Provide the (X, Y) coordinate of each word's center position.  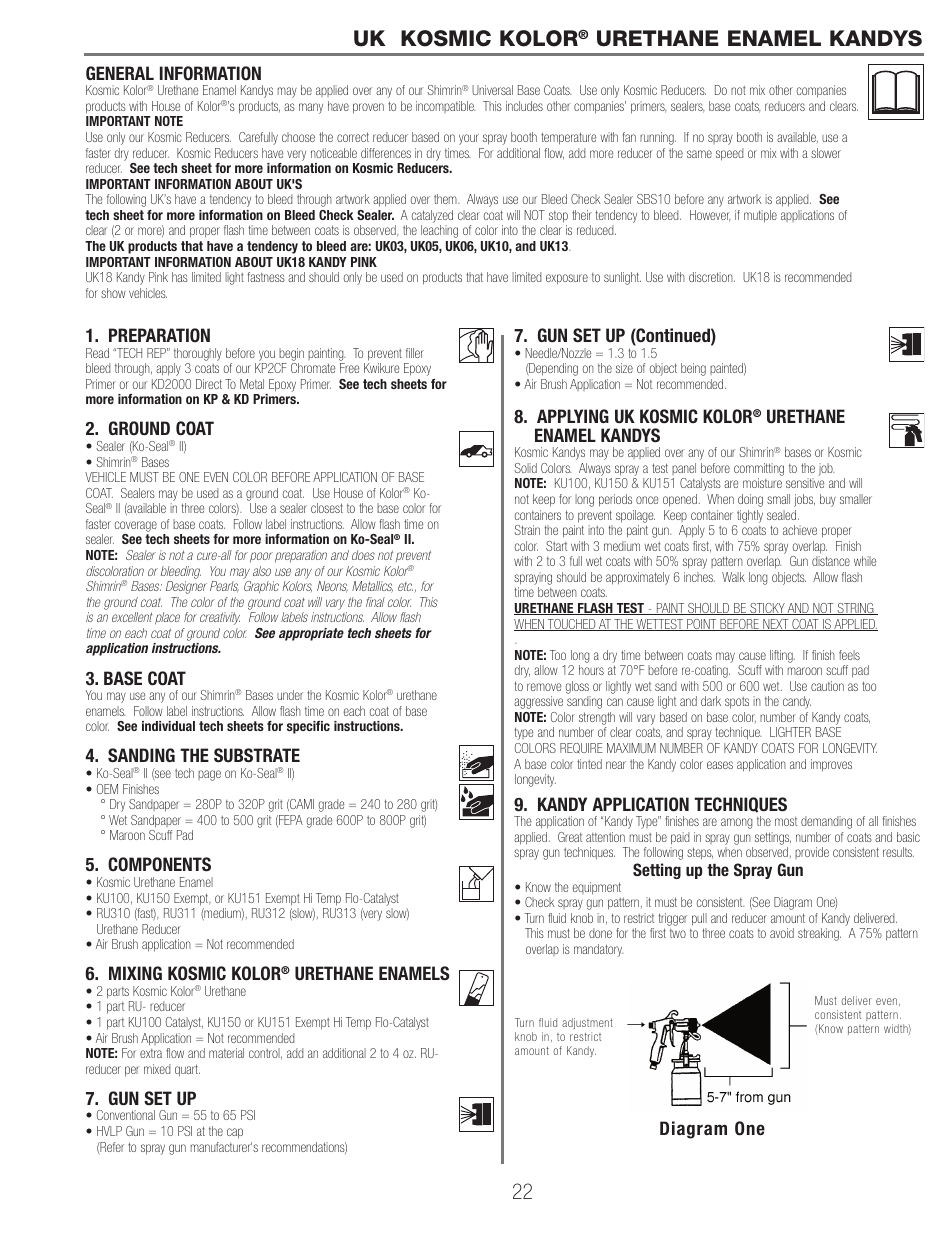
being (693, 369)
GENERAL (120, 73)
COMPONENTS (159, 864)
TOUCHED (572, 625)
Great (570, 837)
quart (187, 1070)
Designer (186, 587)
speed (729, 154)
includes (524, 106)
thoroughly (198, 354)
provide (812, 853)
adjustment (587, 1023)
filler (415, 353)
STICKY (767, 609)
